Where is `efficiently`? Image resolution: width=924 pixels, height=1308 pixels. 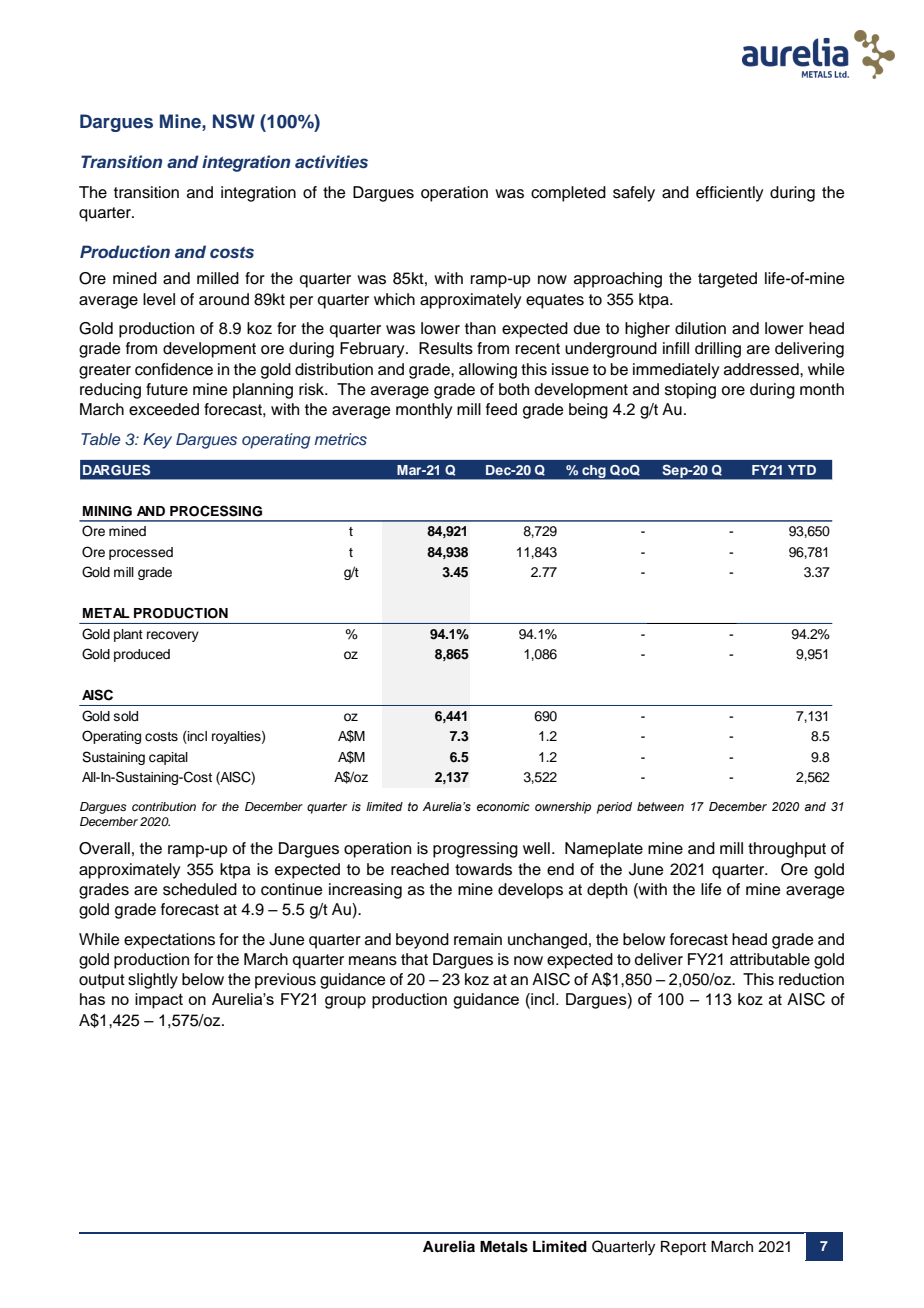 efficiently is located at coordinates (729, 194).
